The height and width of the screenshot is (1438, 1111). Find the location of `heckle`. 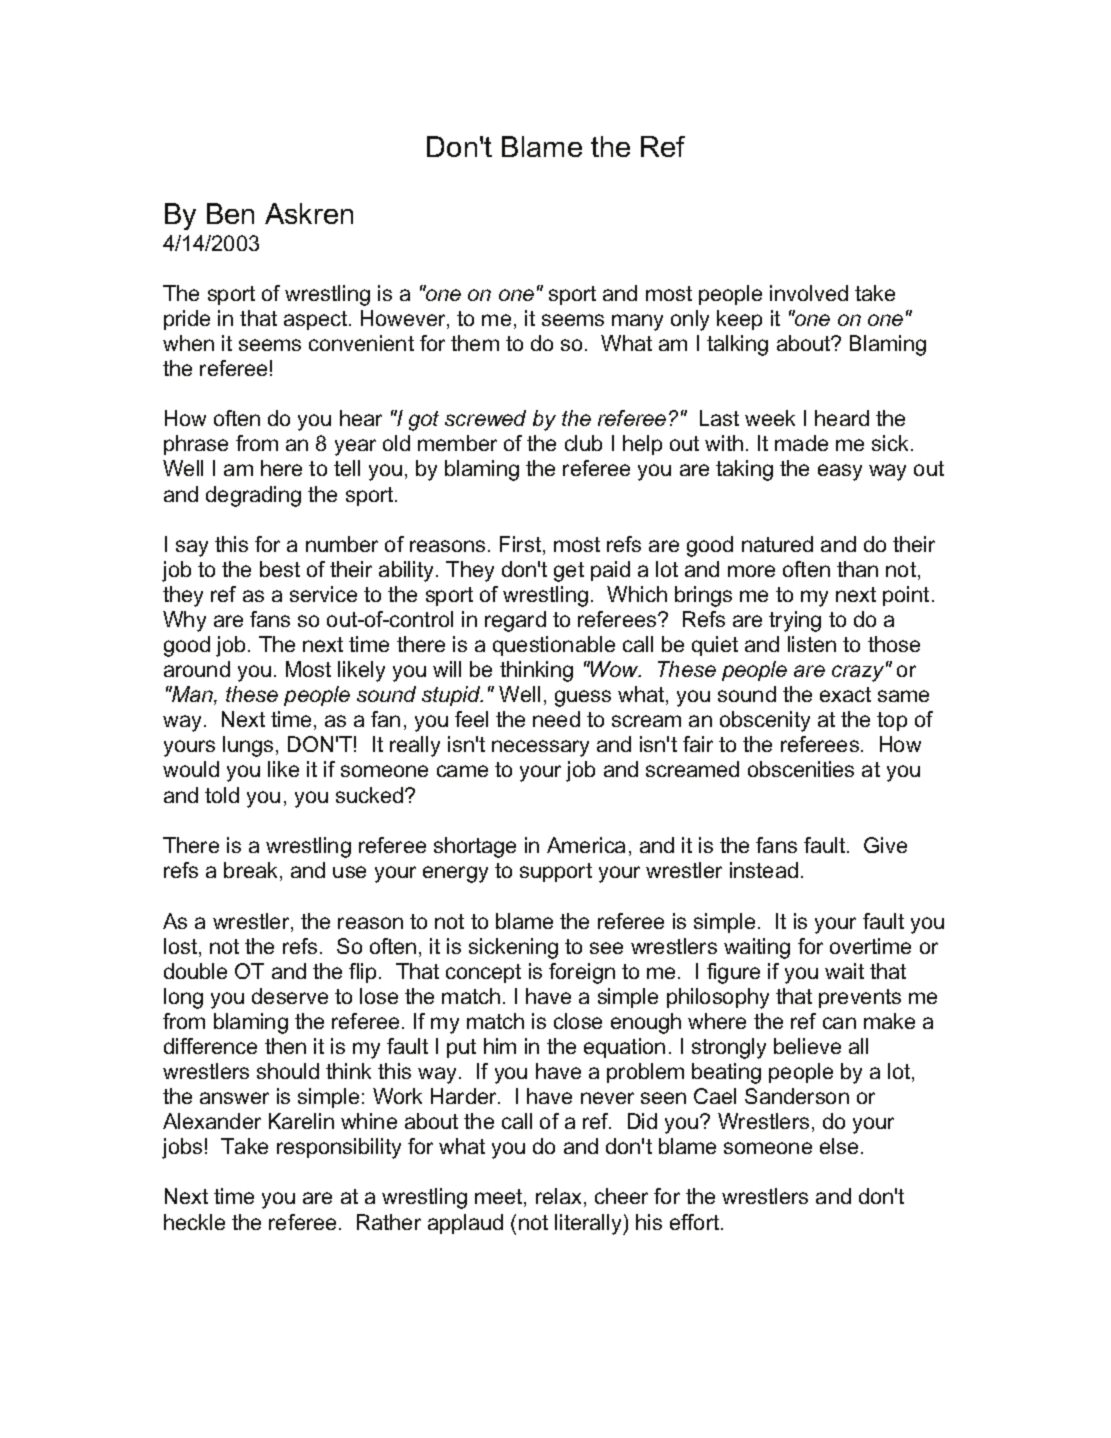

heckle is located at coordinates (194, 1222).
